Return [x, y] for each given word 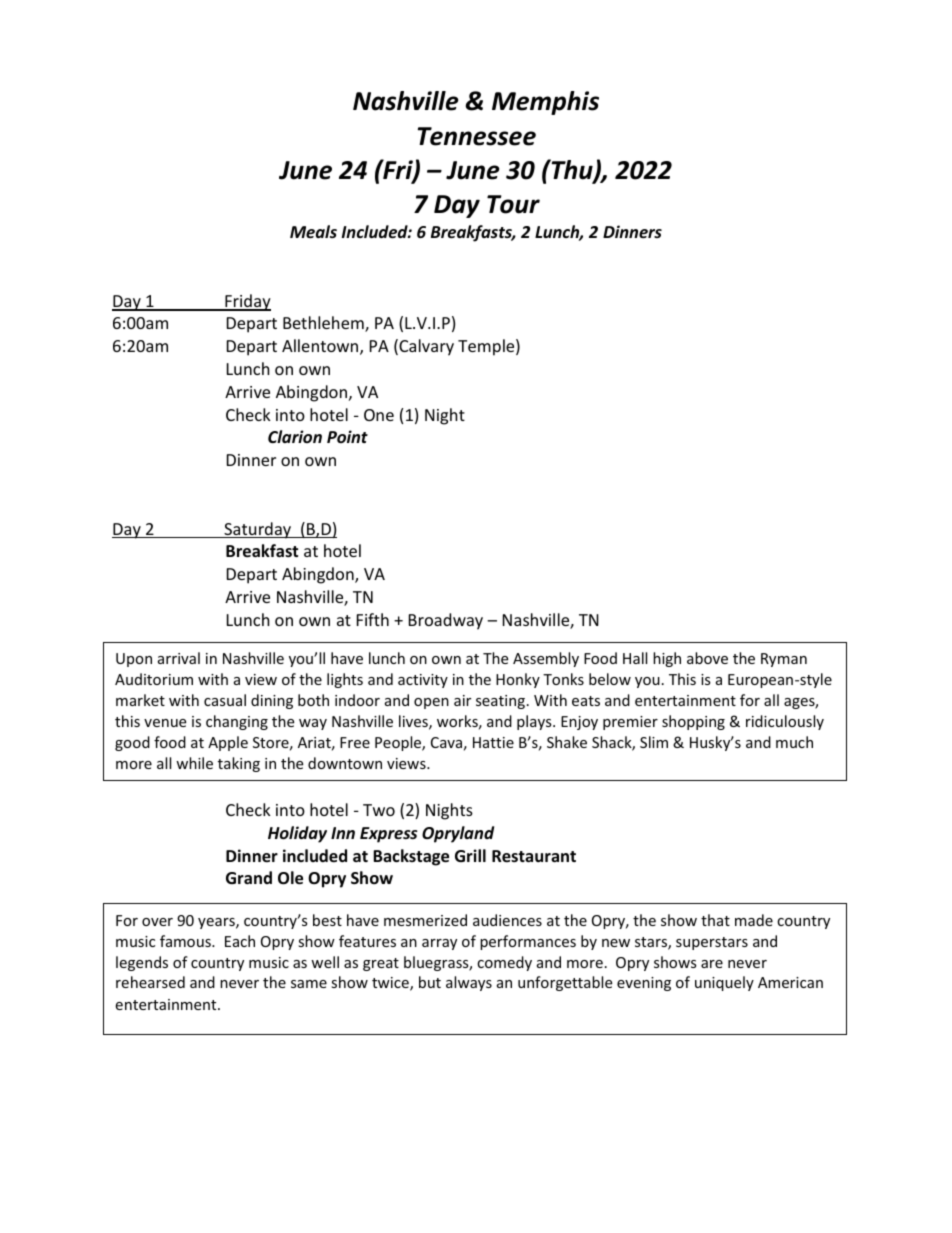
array [439, 944]
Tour [513, 204]
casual [225, 700]
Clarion [295, 436]
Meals [313, 231]
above [707, 658]
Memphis [545, 103]
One [379, 415]
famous [186, 941]
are [712, 964]
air [462, 700]
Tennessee [477, 136]
